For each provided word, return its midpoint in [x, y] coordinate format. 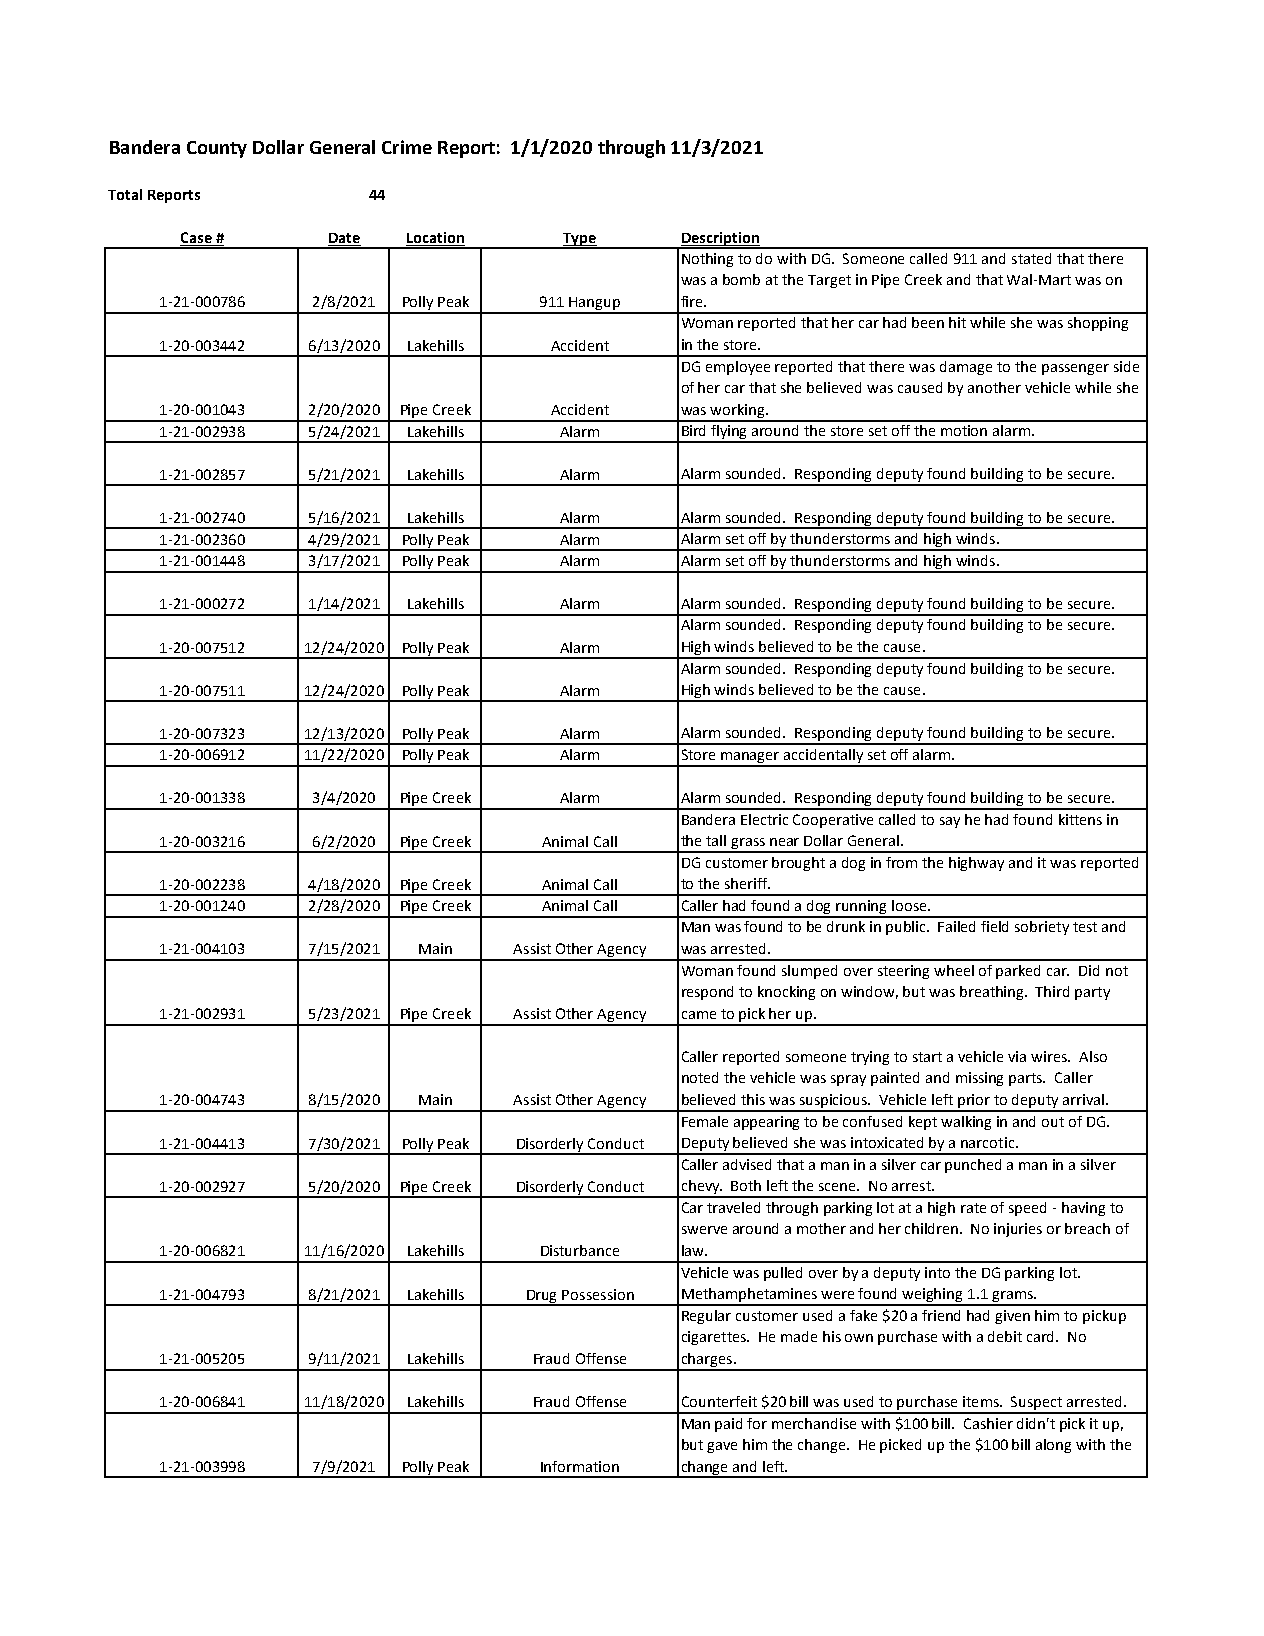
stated [1031, 258]
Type [579, 240]
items [982, 1401]
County [217, 149]
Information [580, 1466]
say [950, 822]
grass [749, 845]
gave [722, 1447]
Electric [764, 819]
